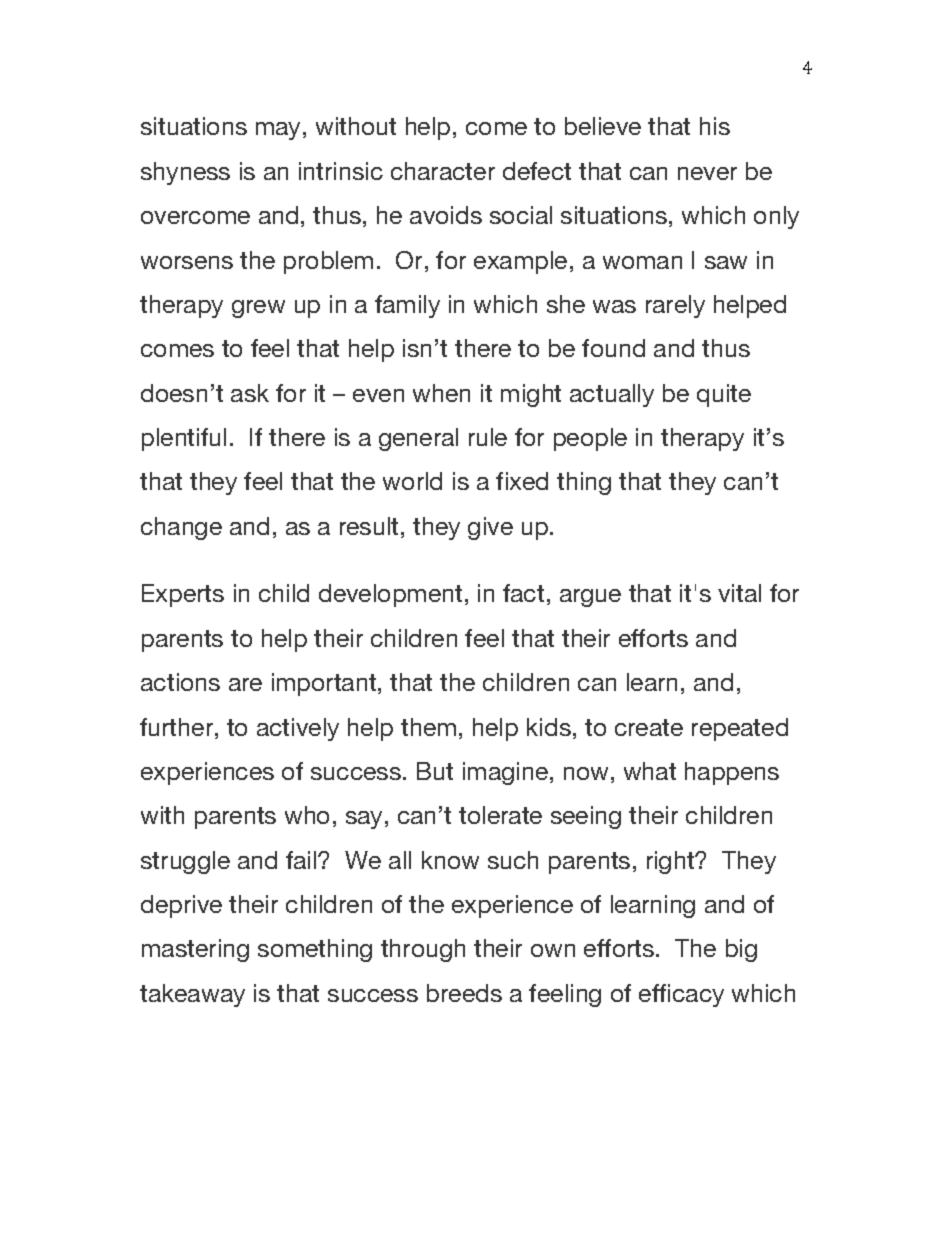 The width and height of the page is (952, 1233). What do you see at coordinates (278, 131) in the page?
I see `may` at bounding box center [278, 131].
